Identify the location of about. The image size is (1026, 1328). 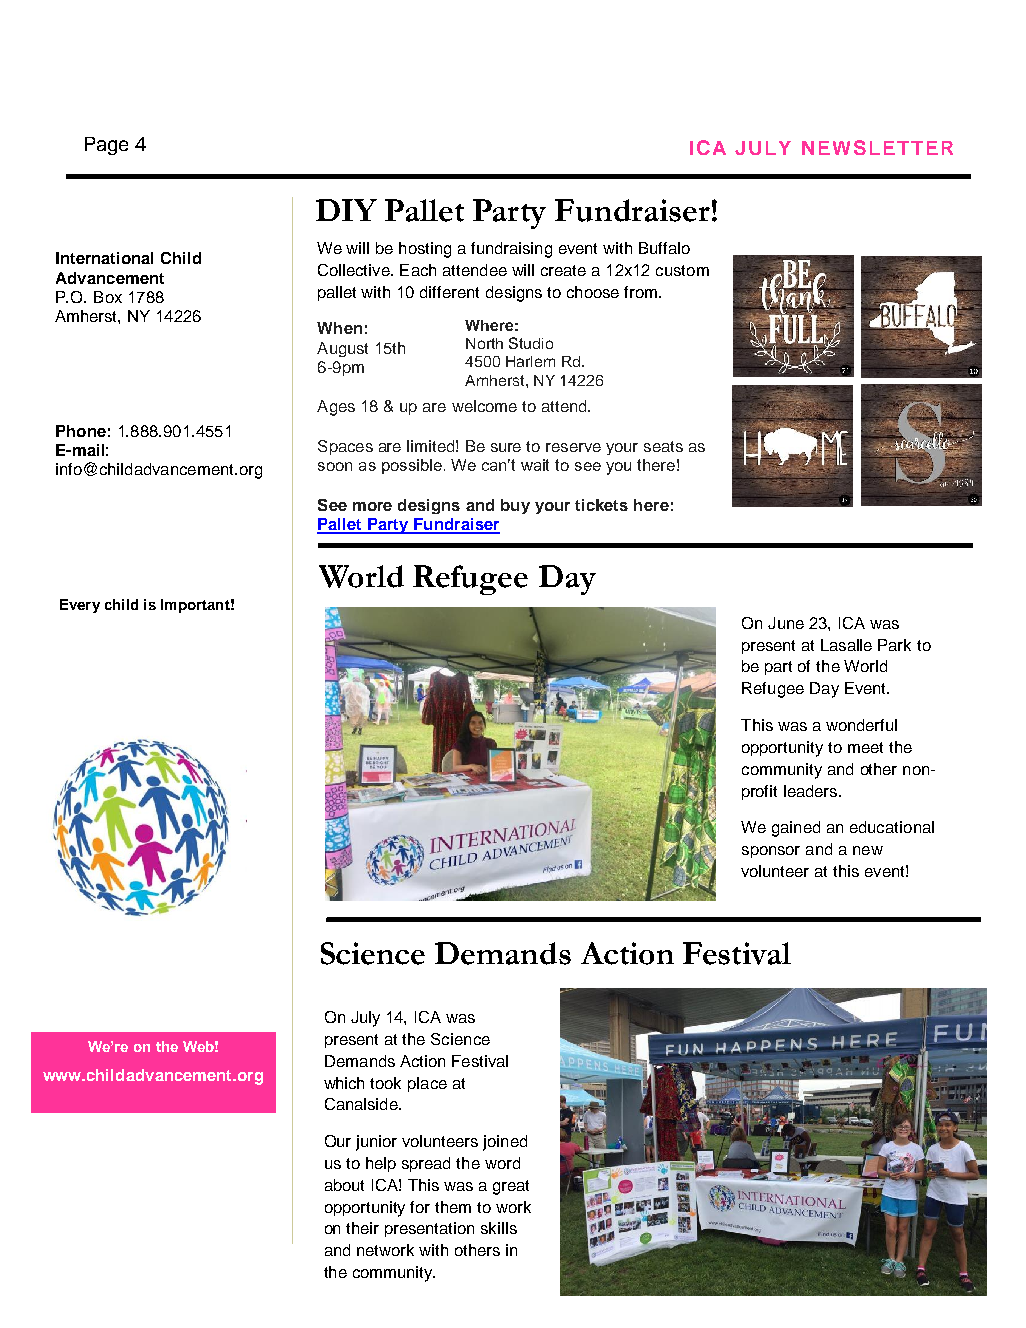
(344, 1185).
